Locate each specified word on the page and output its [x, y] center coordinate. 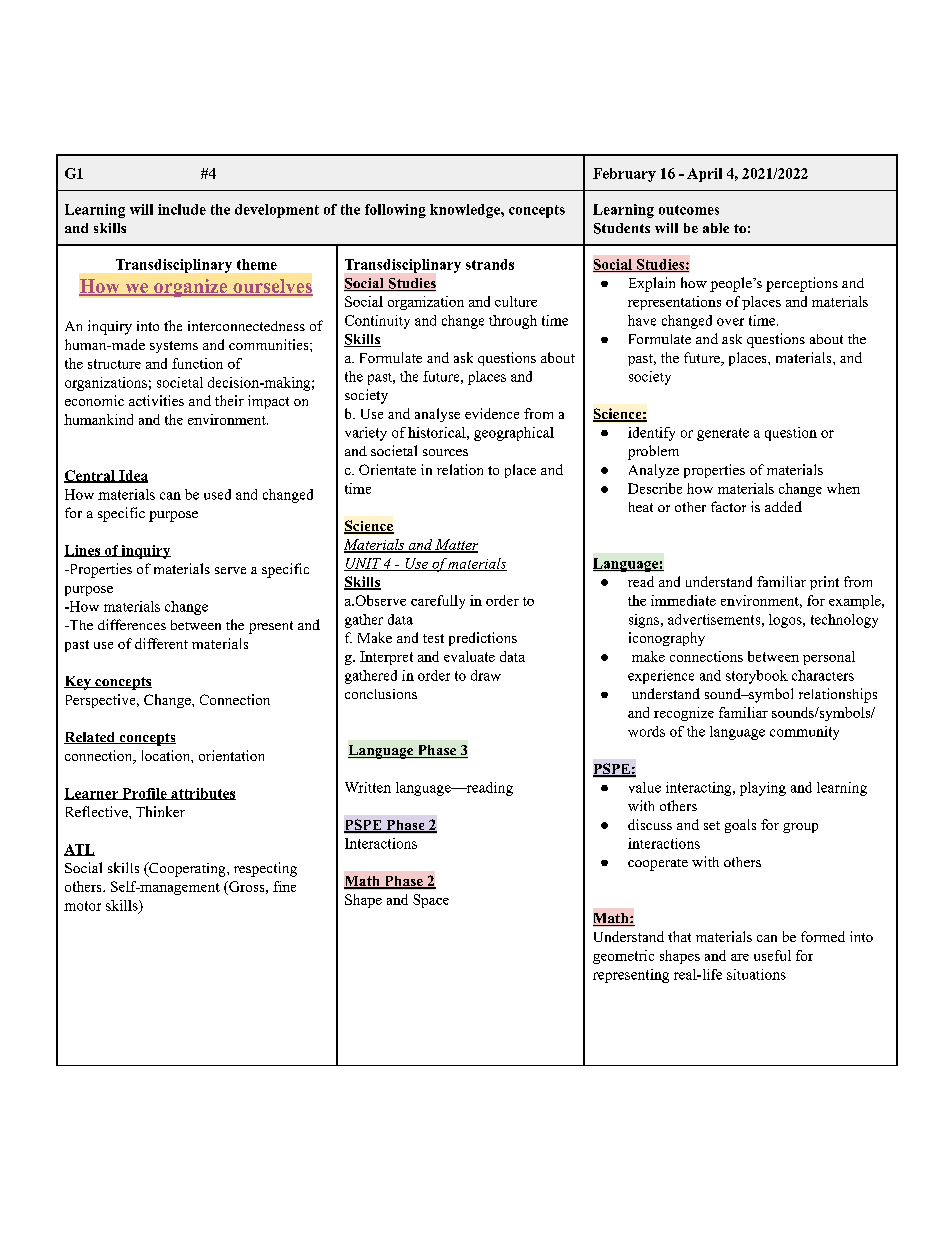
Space [431, 901]
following [395, 211]
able [716, 228]
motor [82, 906]
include [182, 209]
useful [772, 955]
